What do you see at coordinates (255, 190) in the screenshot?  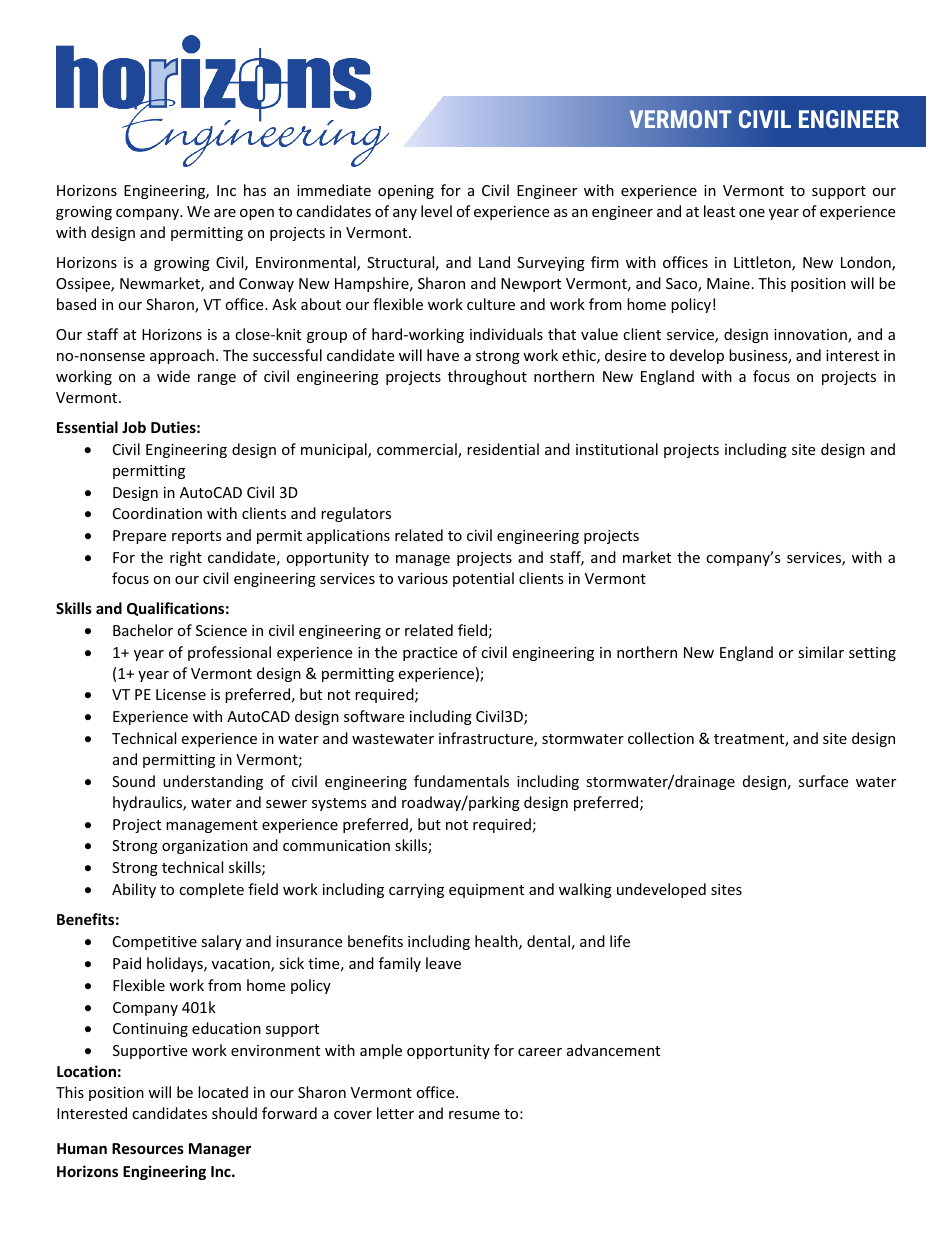 I see `has` at bounding box center [255, 190].
